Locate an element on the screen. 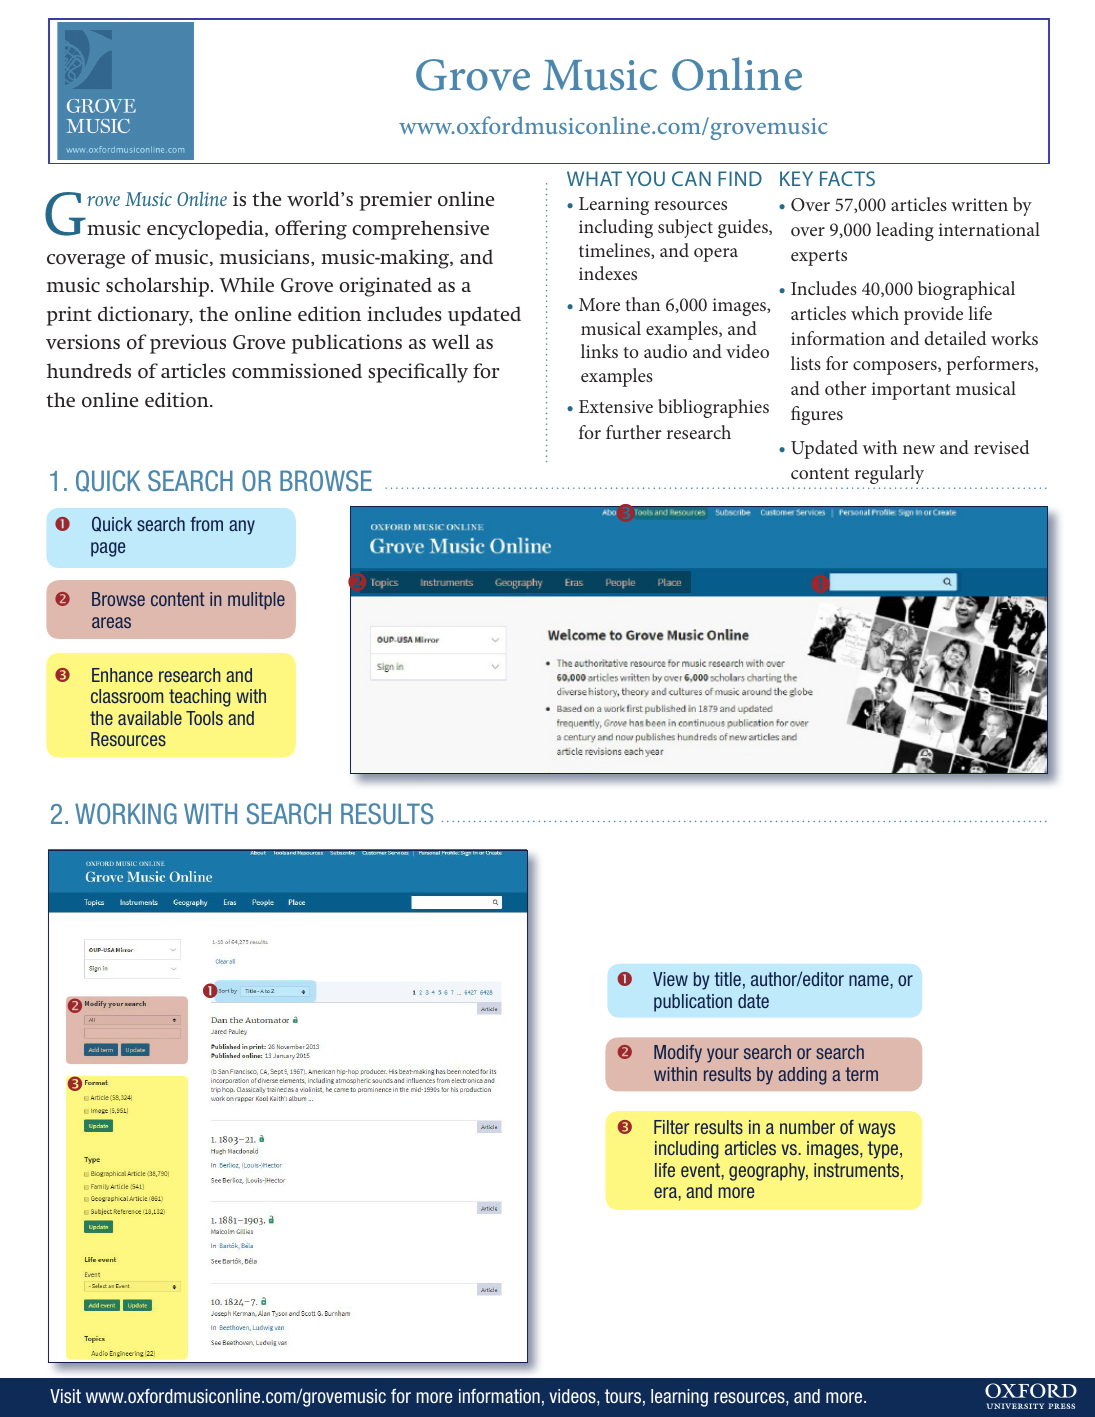 Image resolution: width=1095 pixels, height=1417 pixels. leading is located at coordinates (905, 231).
